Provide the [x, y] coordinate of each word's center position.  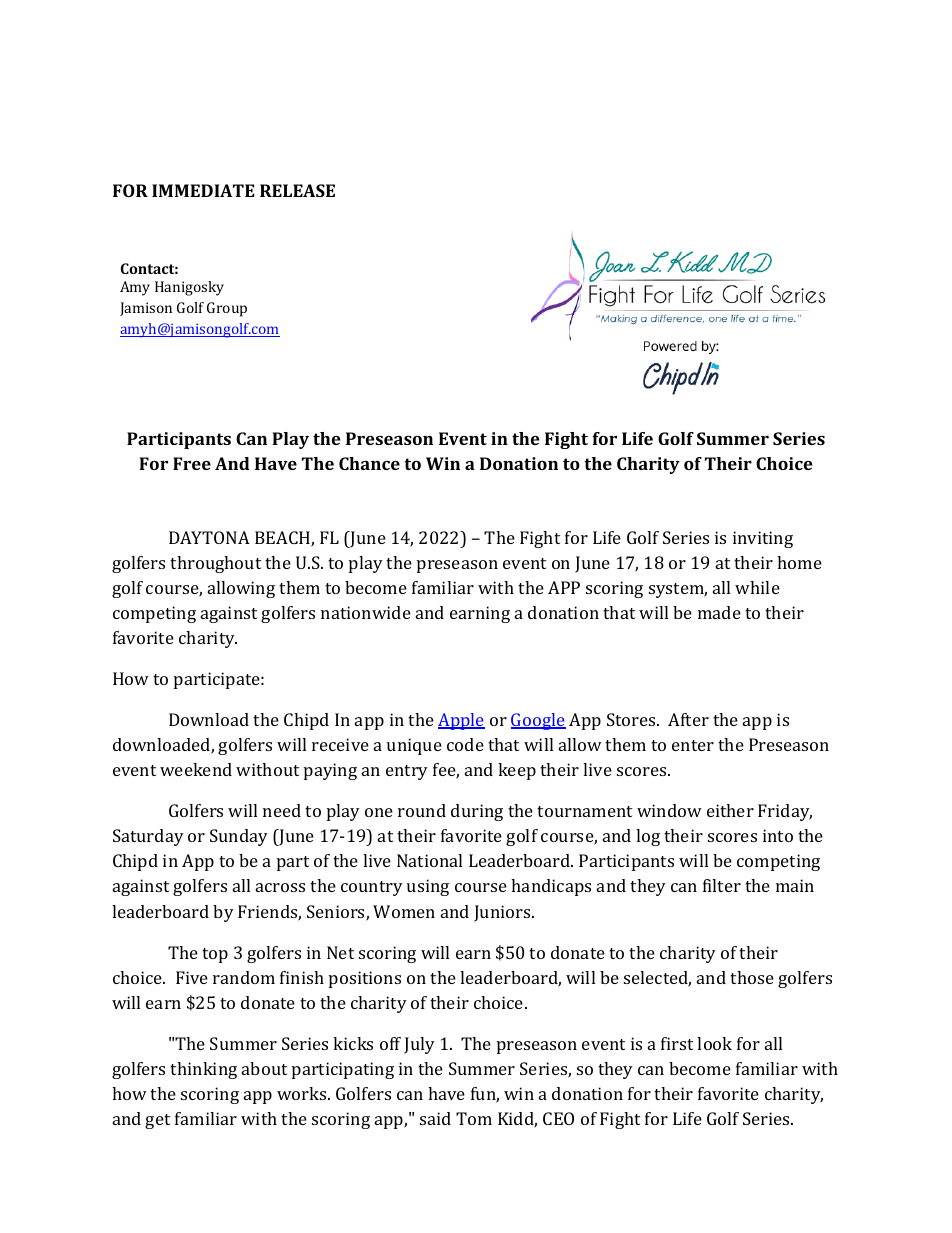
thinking [203, 1070]
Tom [474, 1118]
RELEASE [297, 190]
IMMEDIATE [203, 190]
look [714, 1043]
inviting [763, 539]
